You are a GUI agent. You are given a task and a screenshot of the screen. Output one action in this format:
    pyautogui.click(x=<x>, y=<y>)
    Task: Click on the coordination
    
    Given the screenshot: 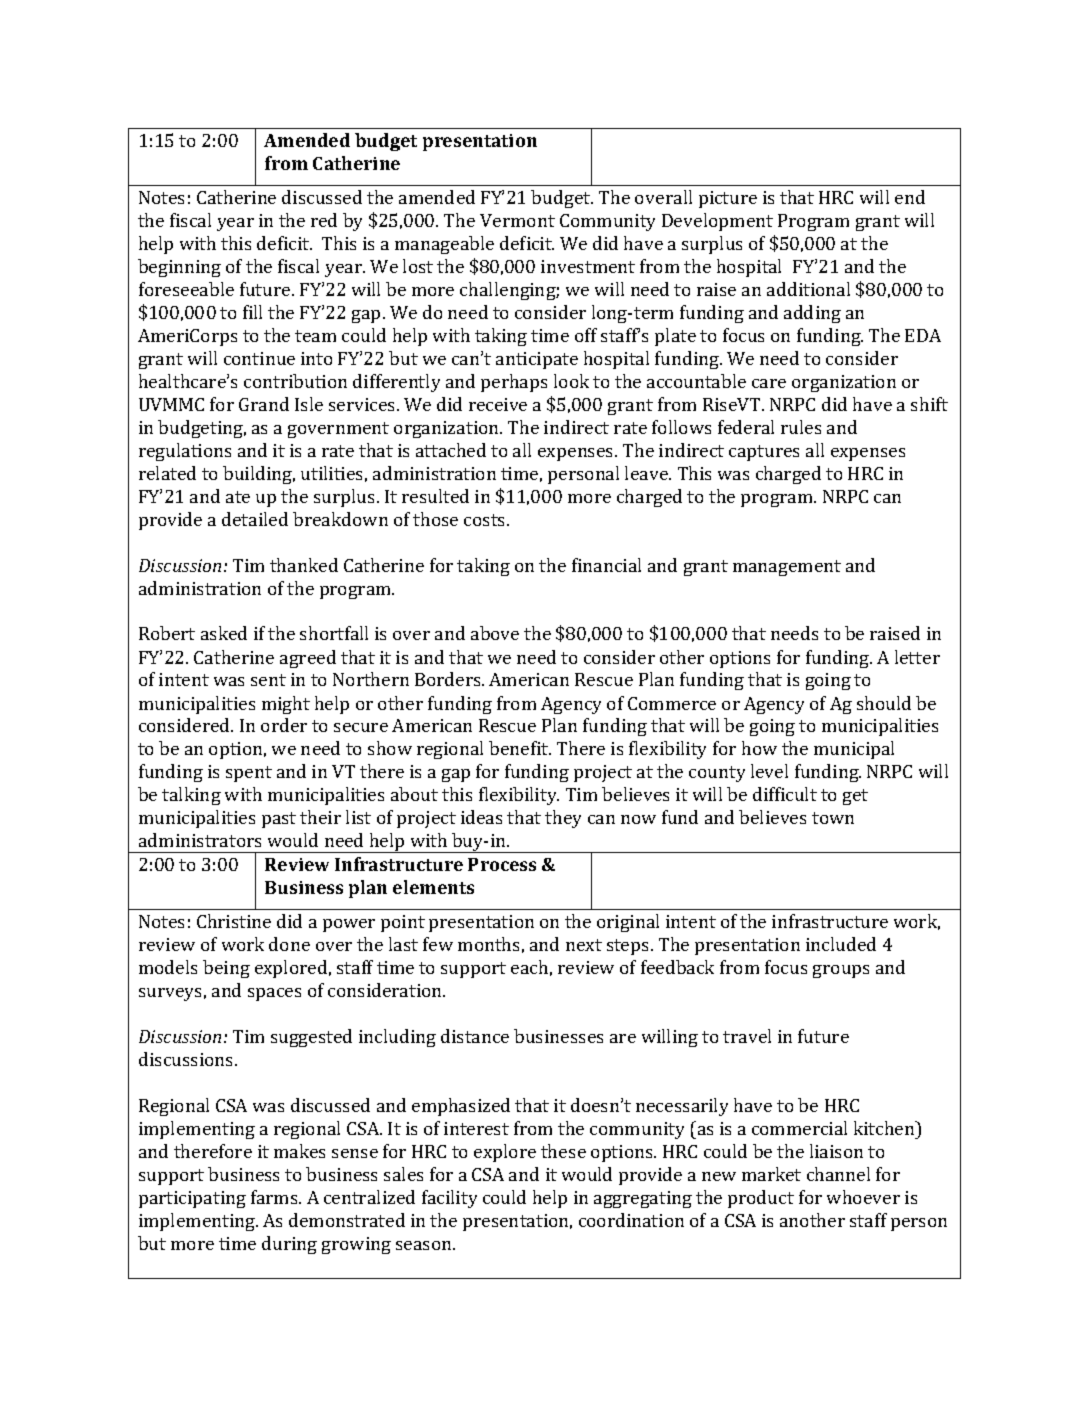 What is the action you would take?
    pyautogui.click(x=631, y=1220)
